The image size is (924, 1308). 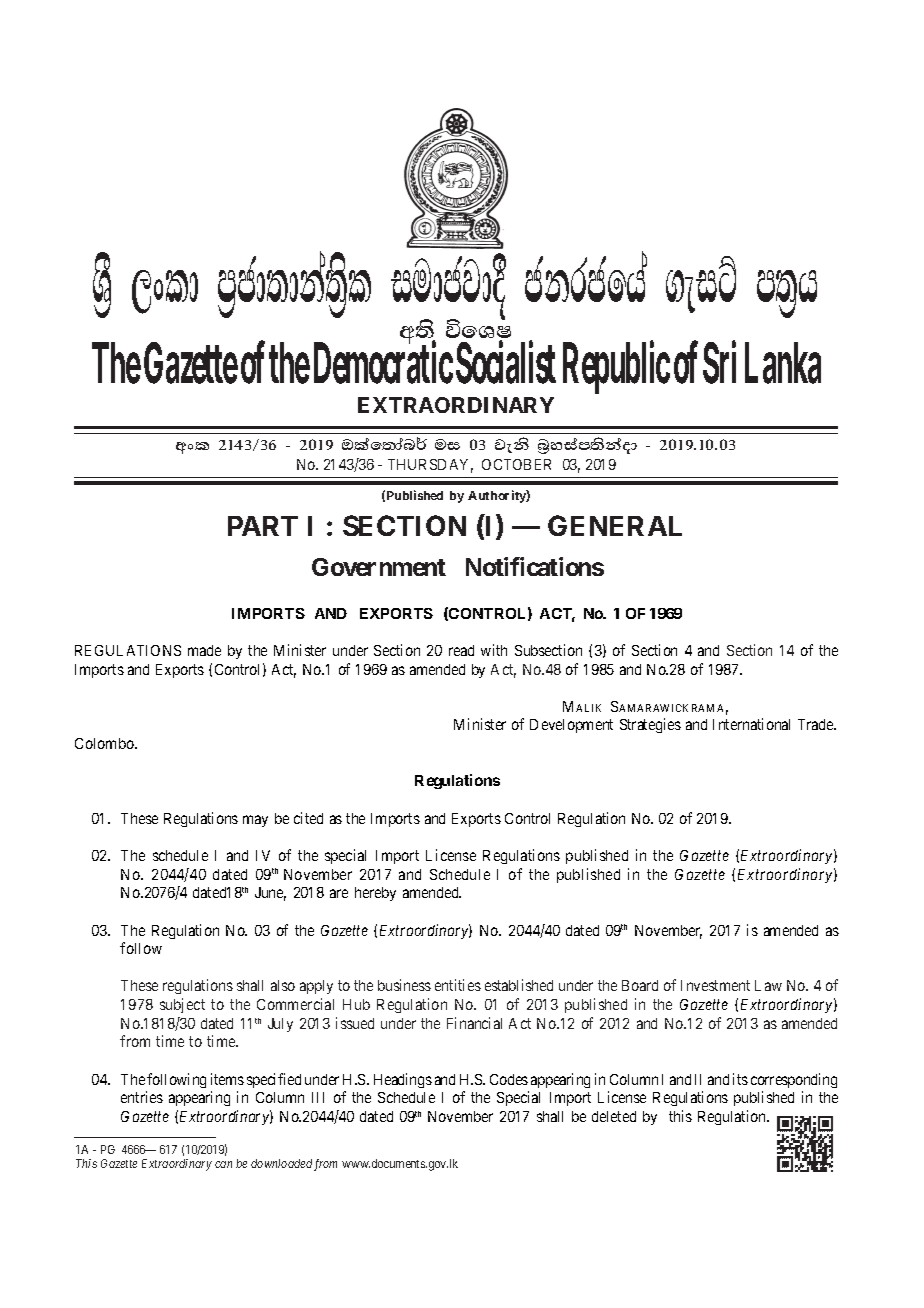 What do you see at coordinates (494, 650) in the screenshot?
I see `with` at bounding box center [494, 650].
